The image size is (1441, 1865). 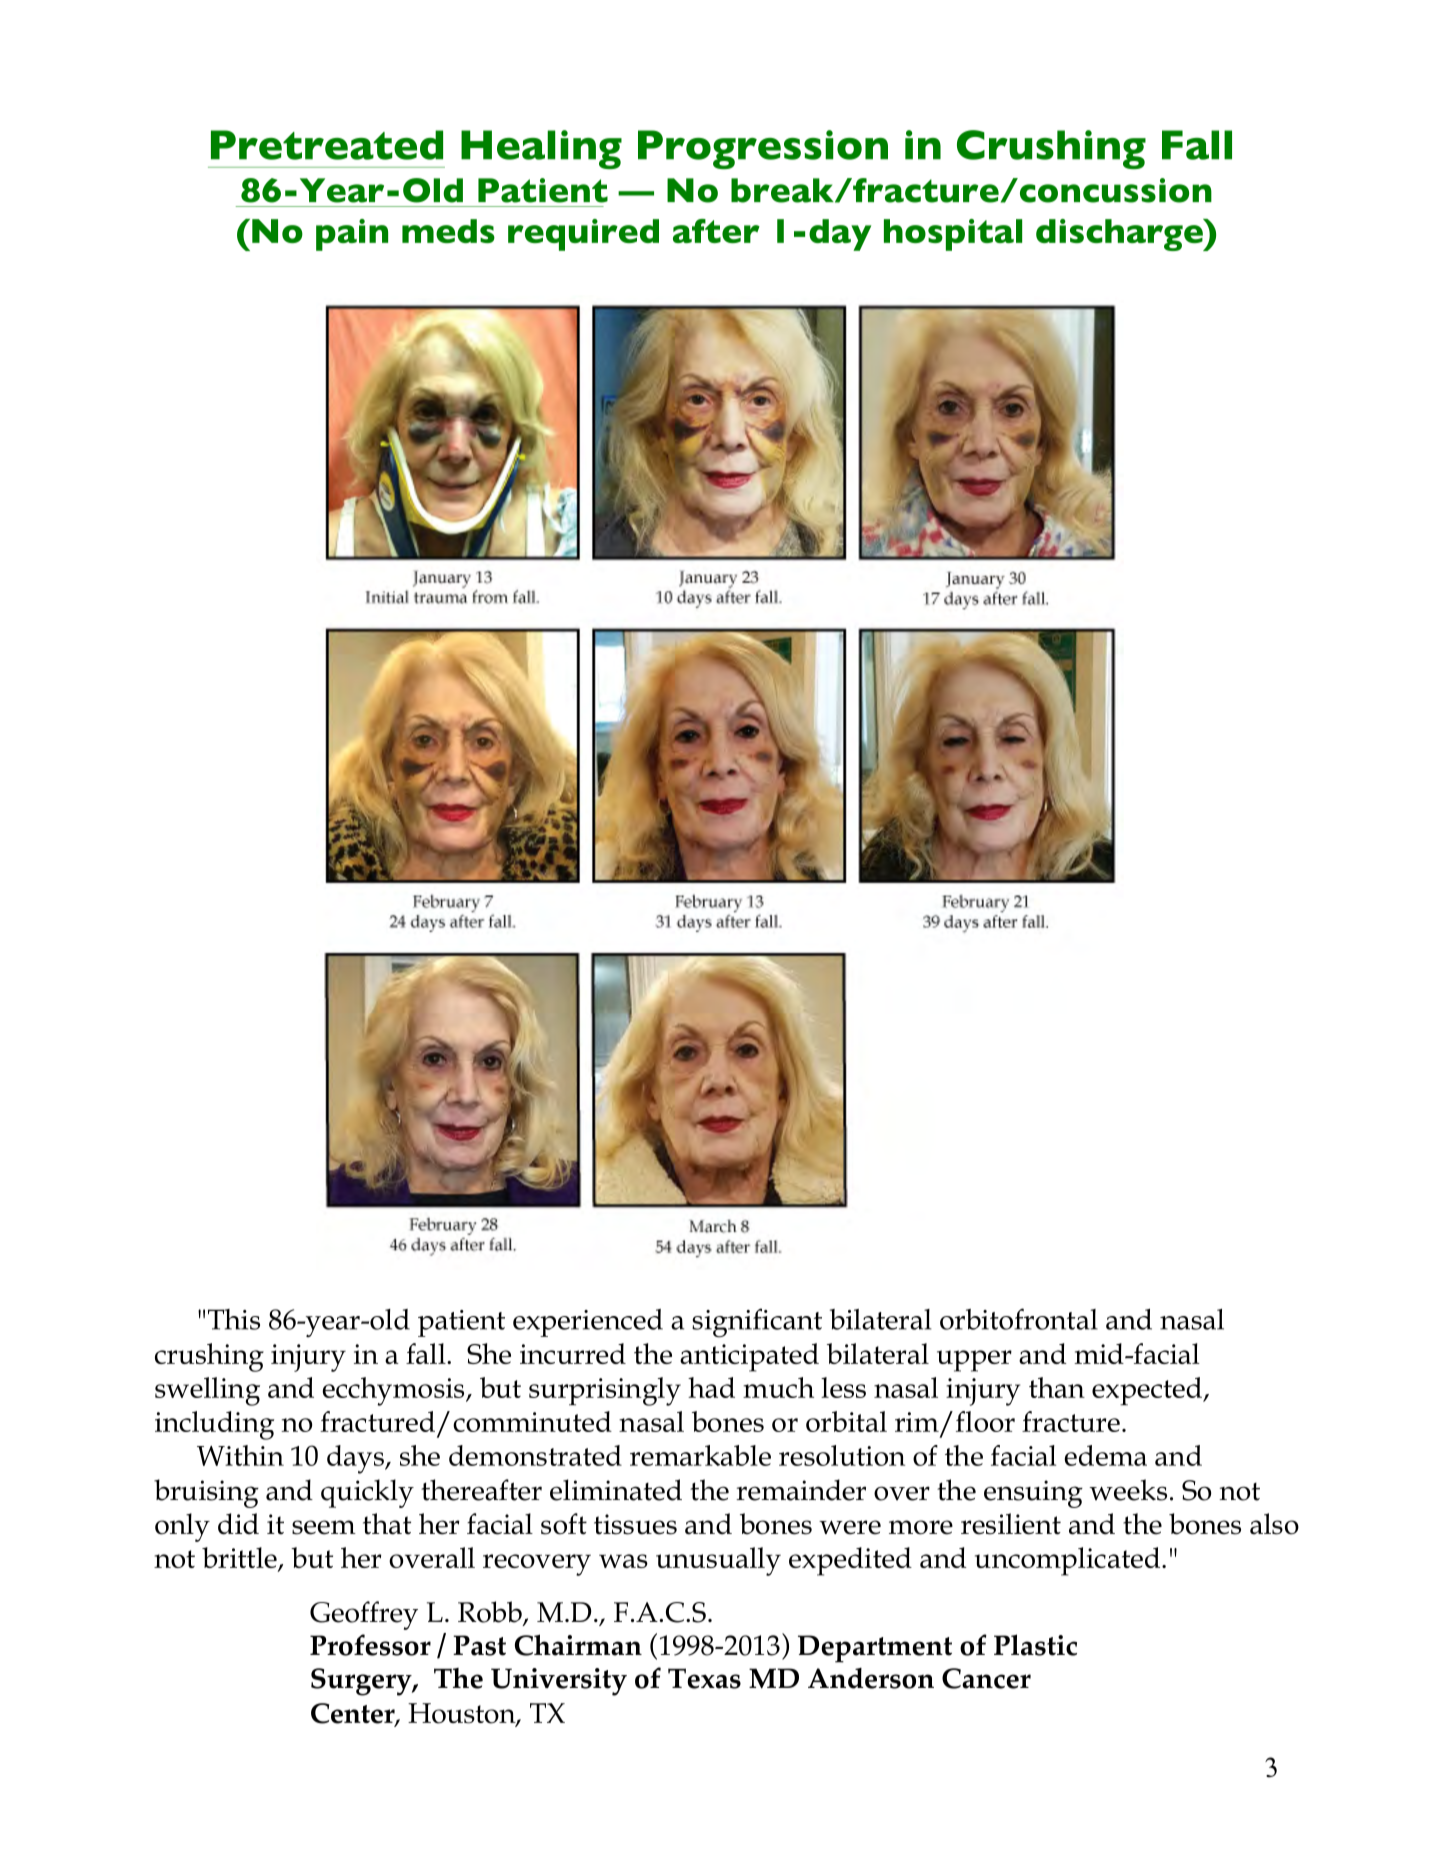 I want to click on significant, so click(x=757, y=1323).
